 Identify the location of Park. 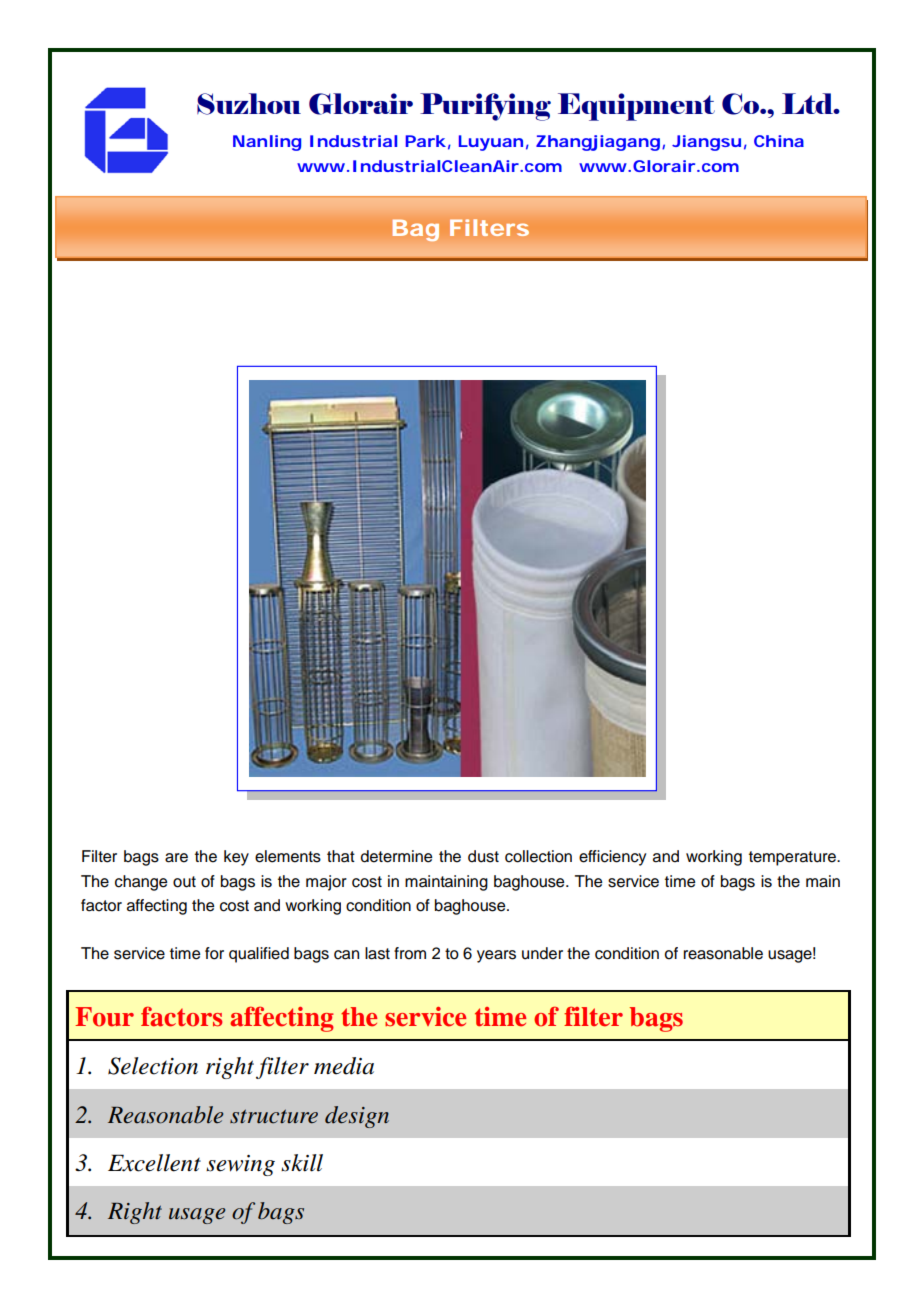
(426, 141).
